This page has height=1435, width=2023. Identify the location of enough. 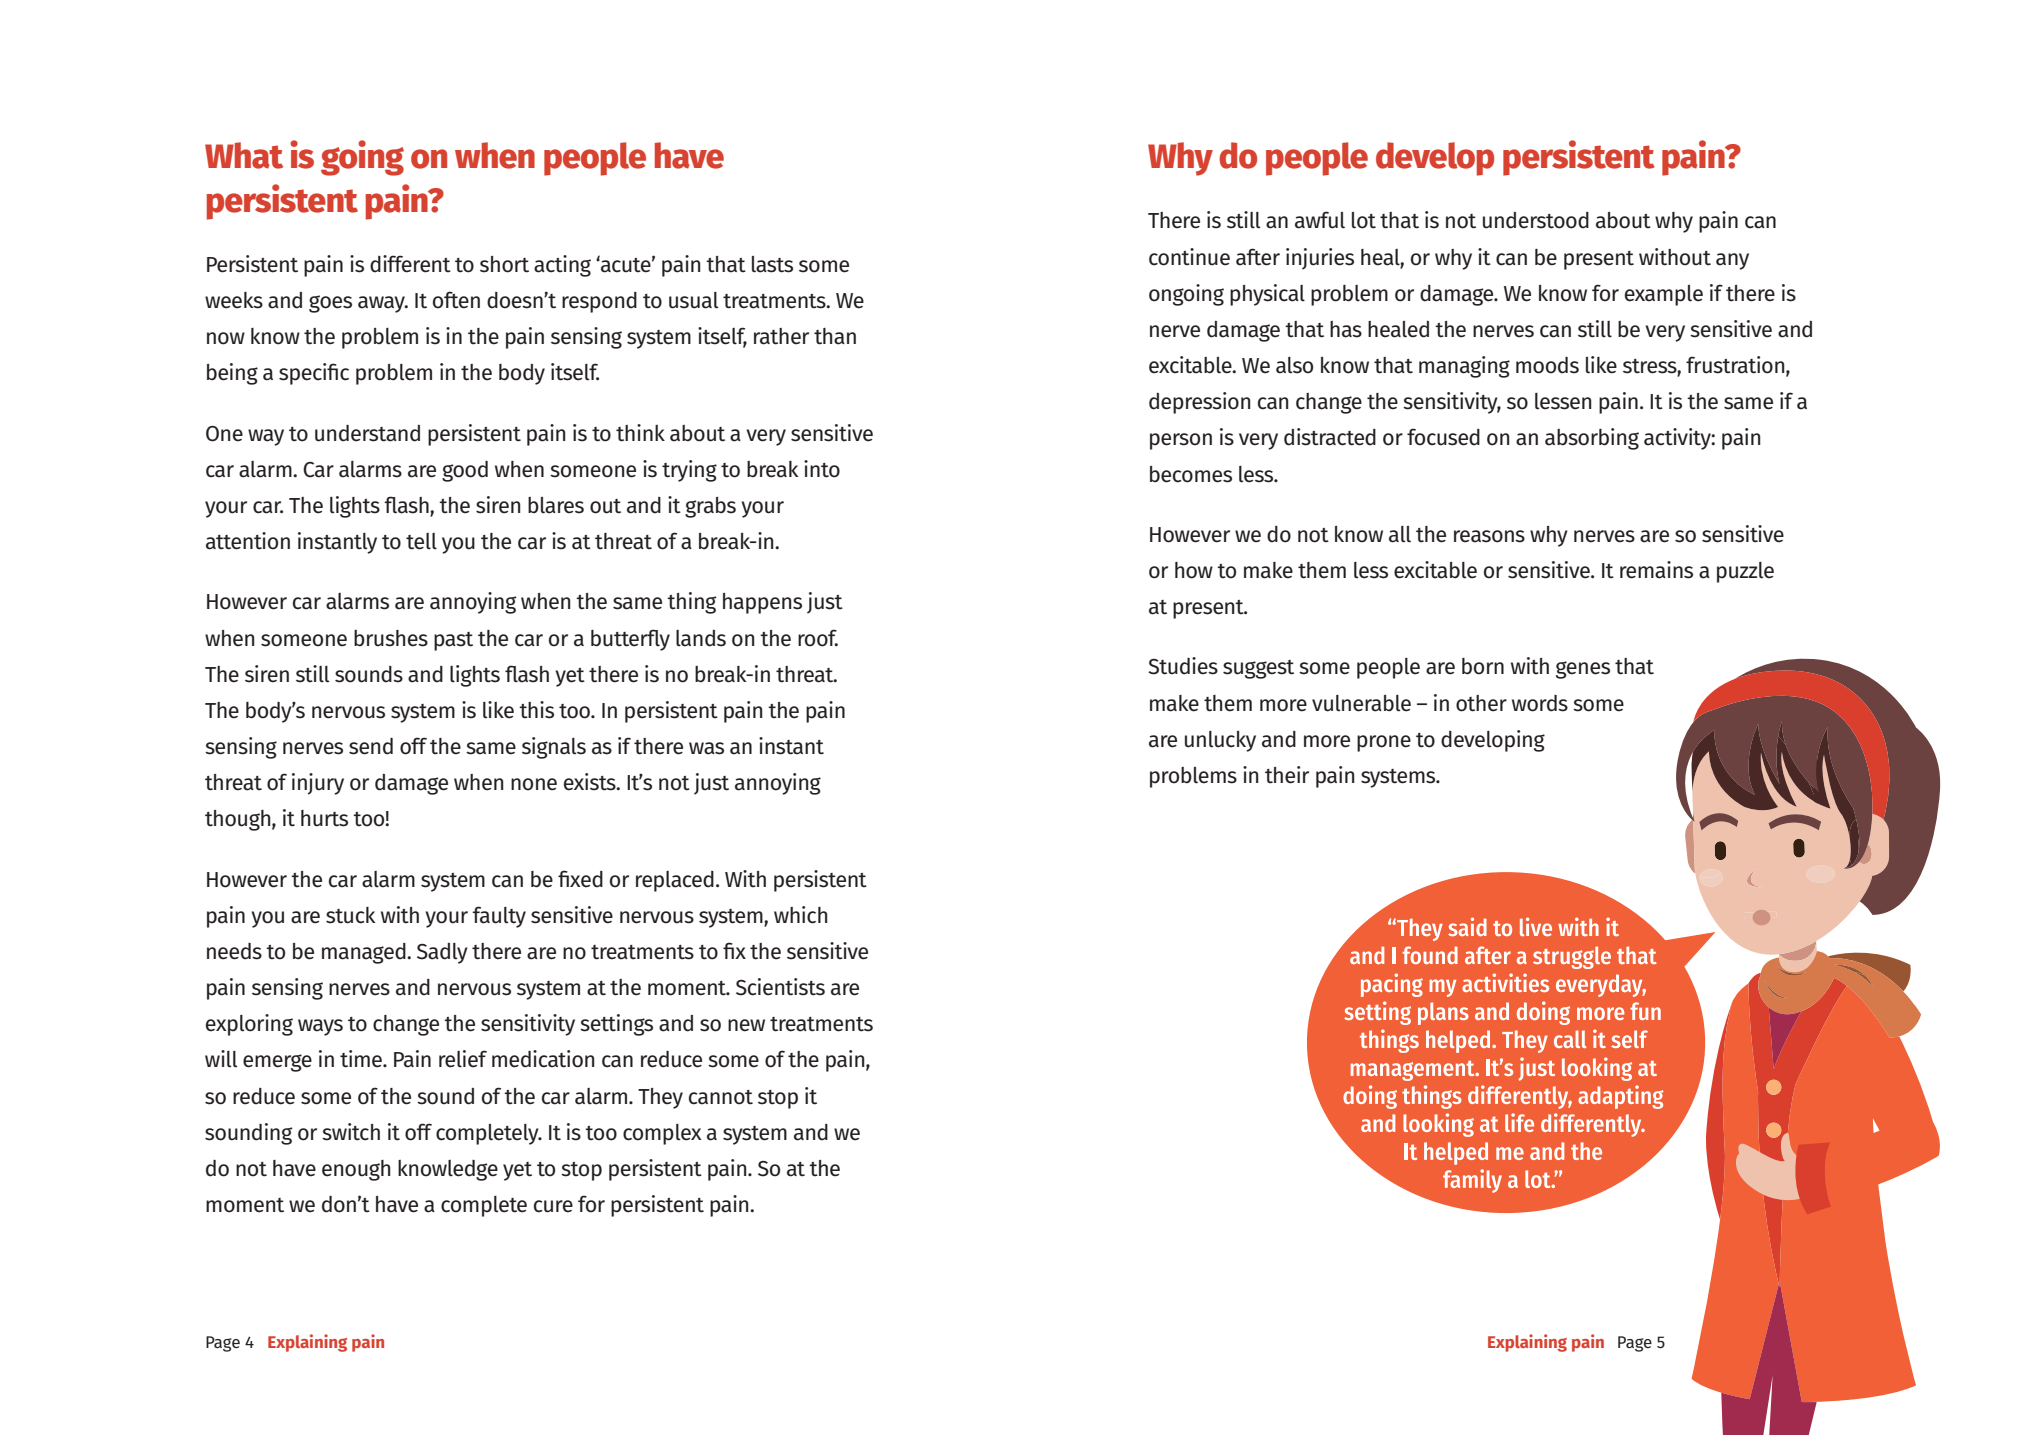
(356, 1170).
